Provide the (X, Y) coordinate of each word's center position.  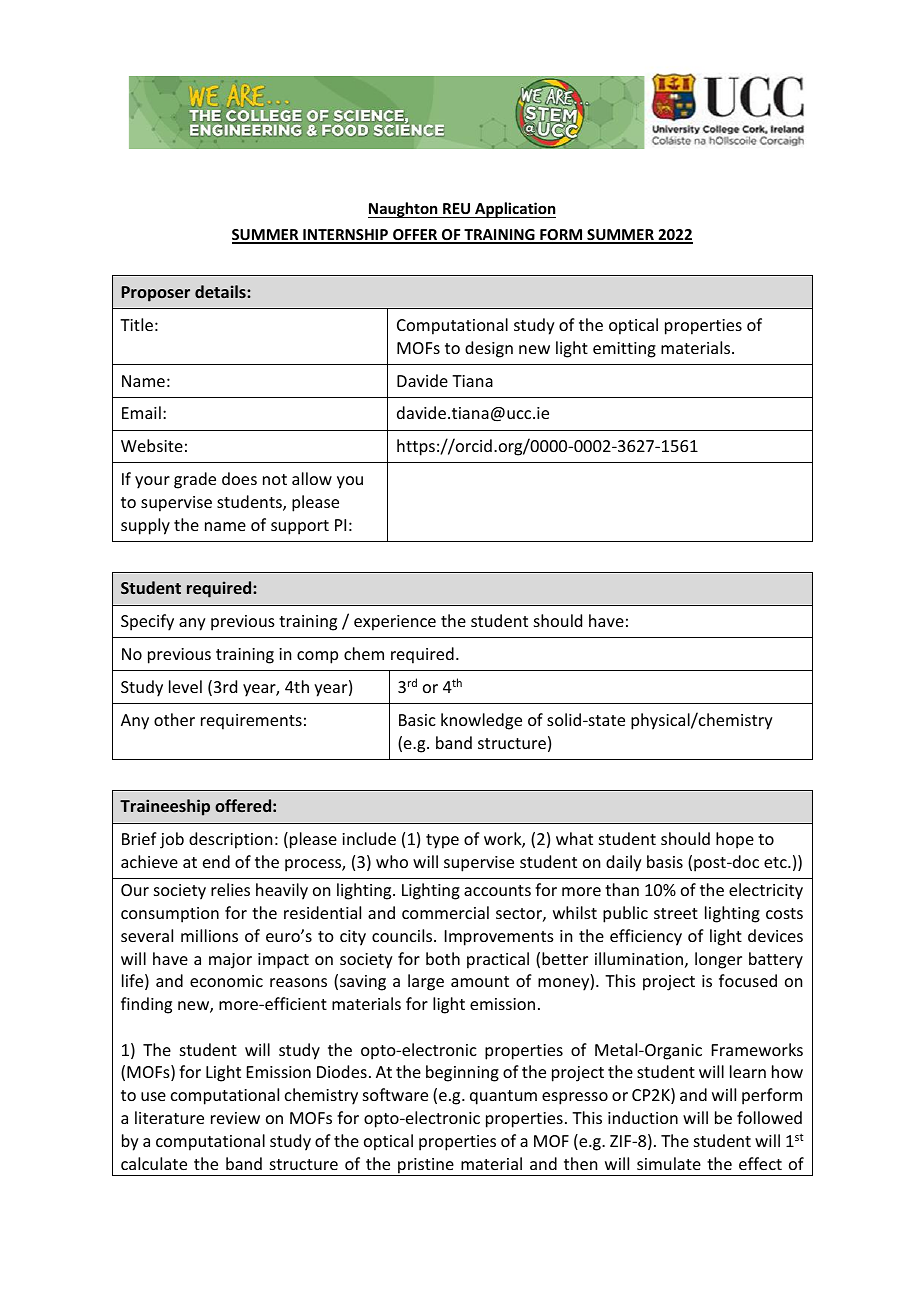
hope (735, 840)
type (442, 841)
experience (395, 623)
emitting (624, 350)
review (235, 1118)
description (230, 840)
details (221, 291)
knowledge (481, 721)
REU (457, 210)
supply (145, 526)
